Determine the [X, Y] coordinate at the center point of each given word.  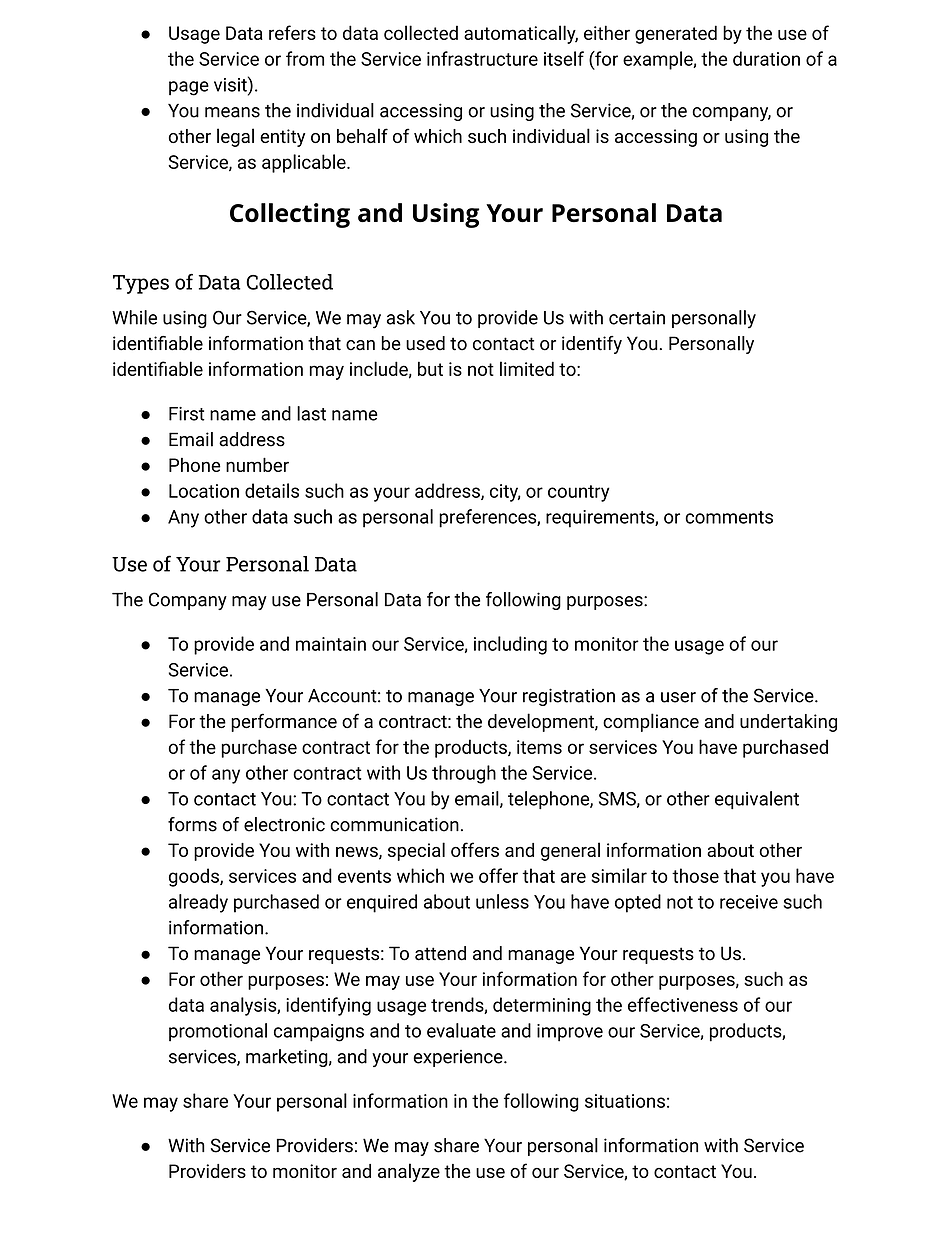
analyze [409, 1172]
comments [729, 517]
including [510, 645]
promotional [218, 1032]
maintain [331, 644]
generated [676, 34]
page [189, 88]
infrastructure [482, 58]
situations [625, 1101]
